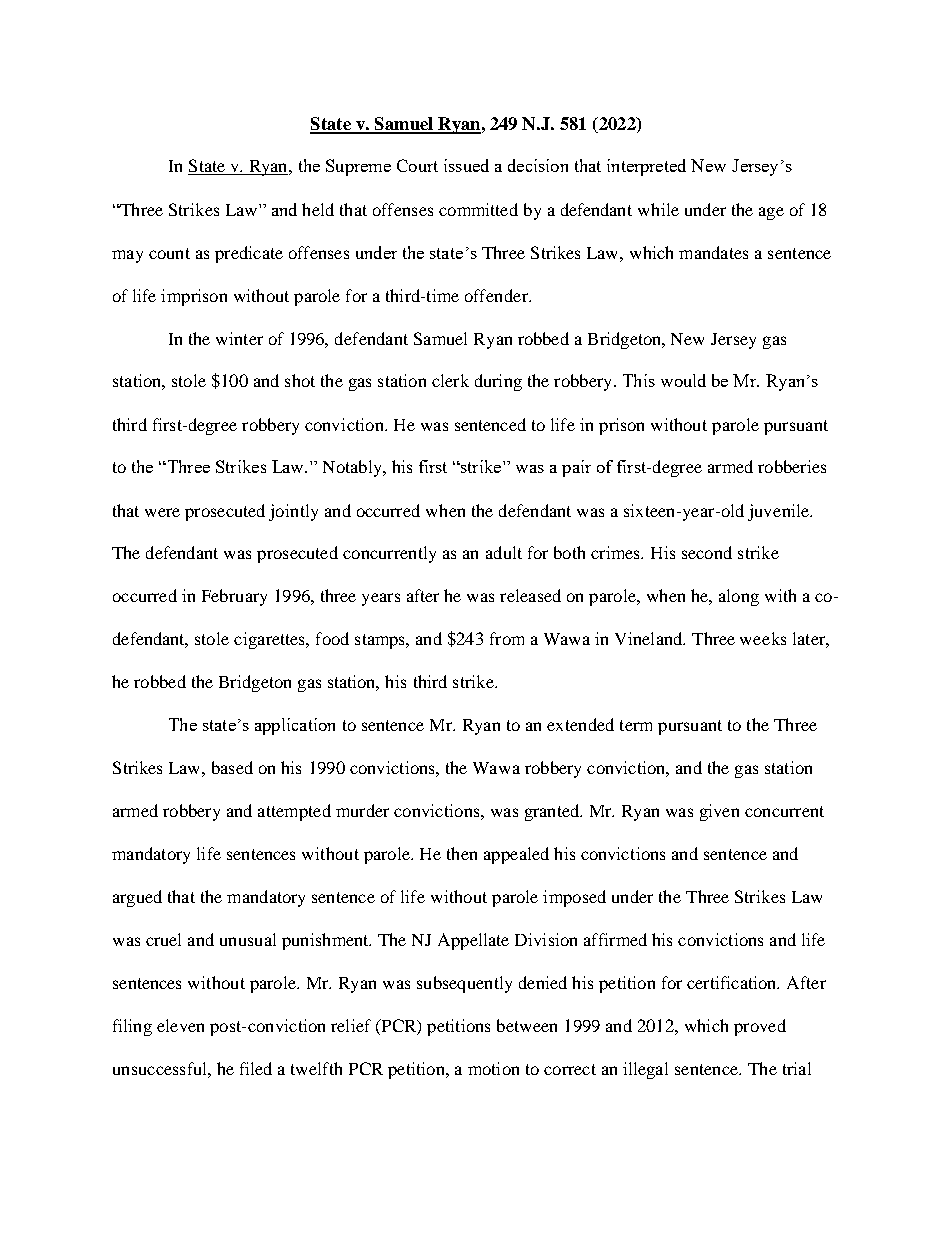  I want to click on Notably, so click(353, 468).
